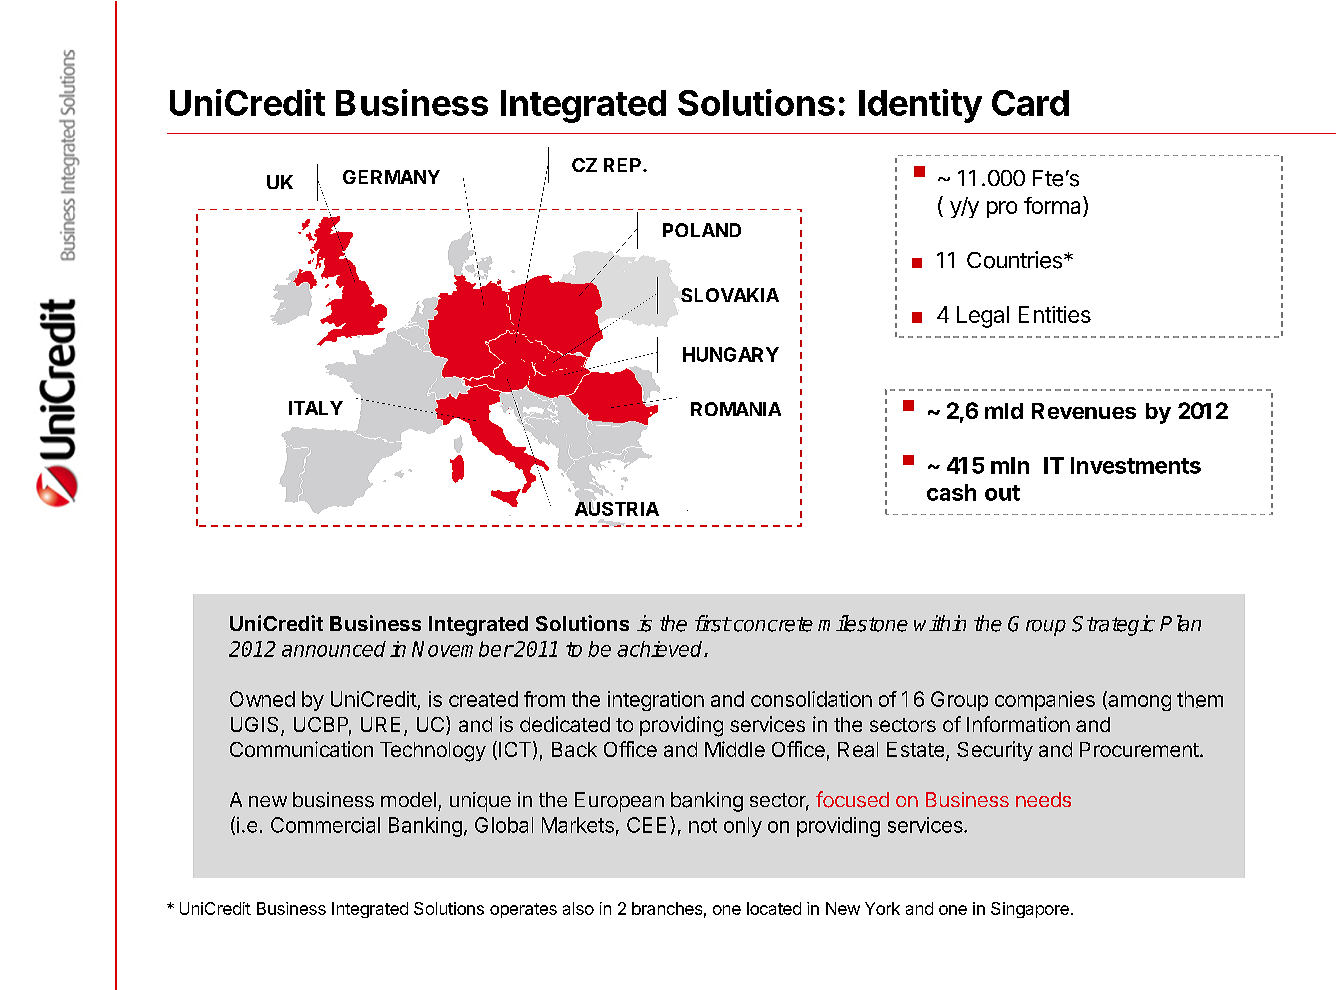 The width and height of the page is (1337, 990). Describe the element at coordinates (325, 825) in the page. I see `Commercial` at that location.
